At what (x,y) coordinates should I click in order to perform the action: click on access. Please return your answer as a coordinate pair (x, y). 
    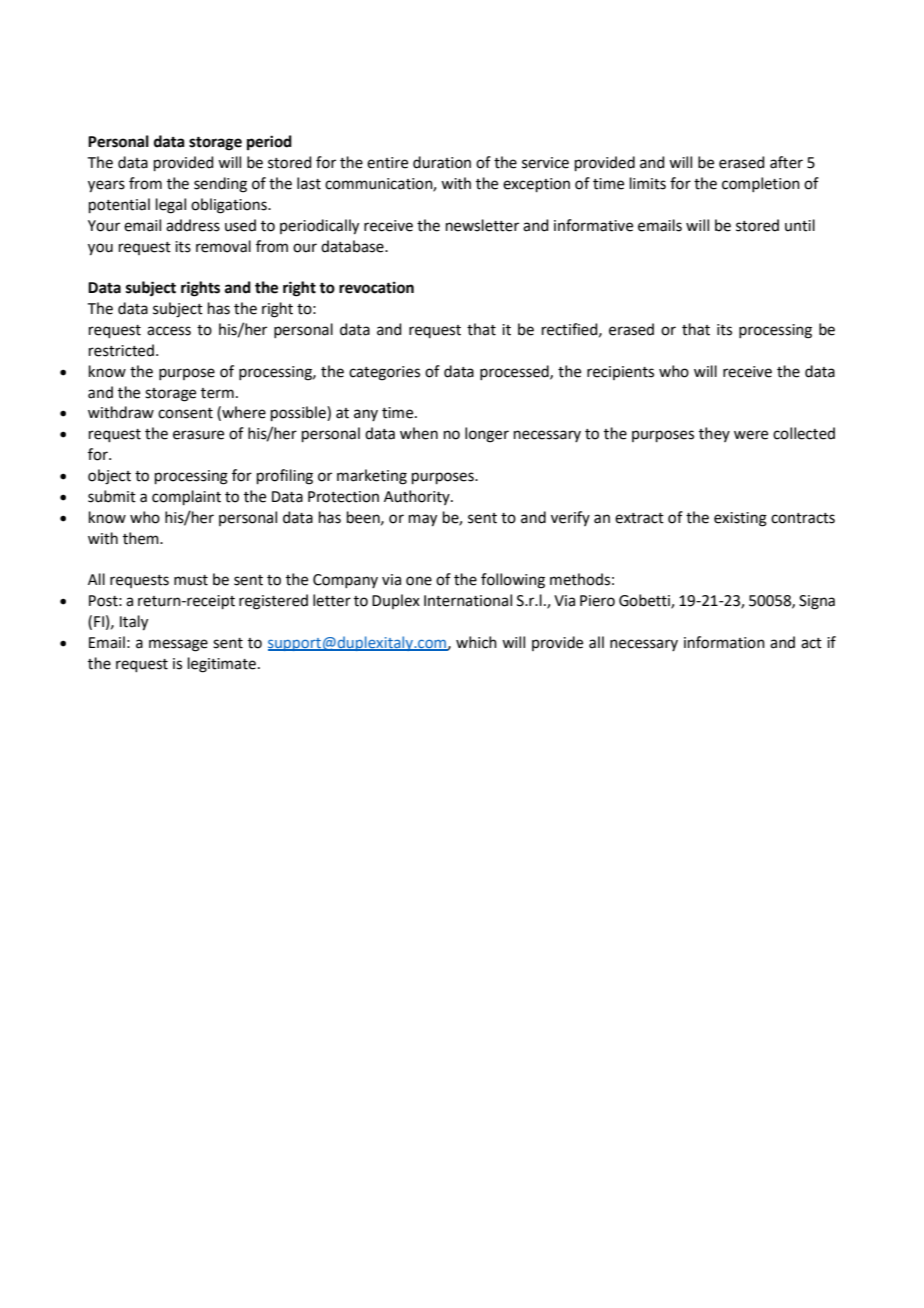
    Looking at the image, I should click on (169, 331).
